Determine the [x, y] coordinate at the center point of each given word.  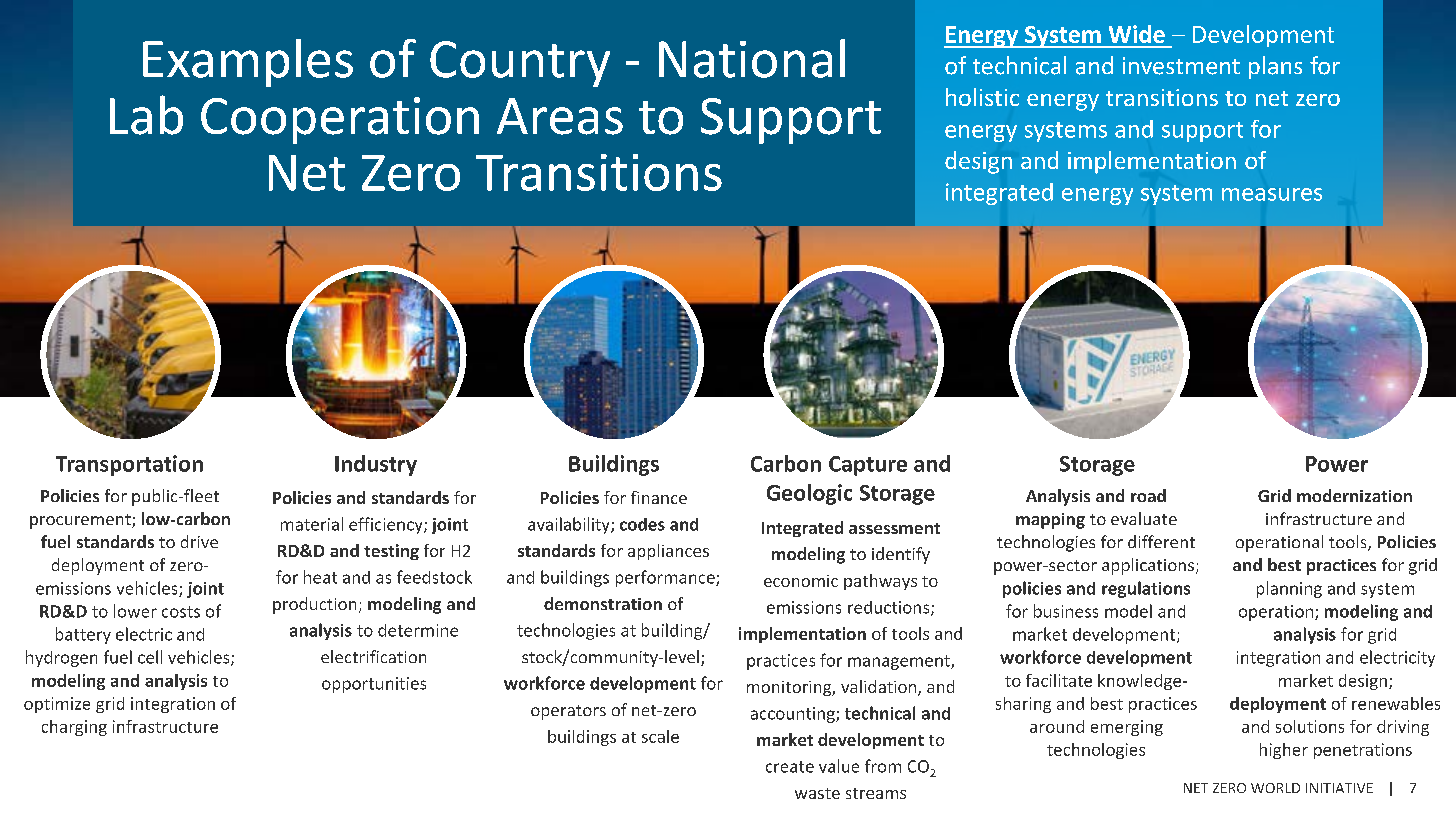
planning [1289, 589]
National [752, 58]
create [790, 767]
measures [1272, 194]
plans [1275, 67]
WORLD [1275, 788]
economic [801, 581]
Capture [868, 466]
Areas [560, 116]
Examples [248, 63]
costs [181, 612]
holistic [982, 97]
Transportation [129, 465]
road [1148, 495]
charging [74, 728]
